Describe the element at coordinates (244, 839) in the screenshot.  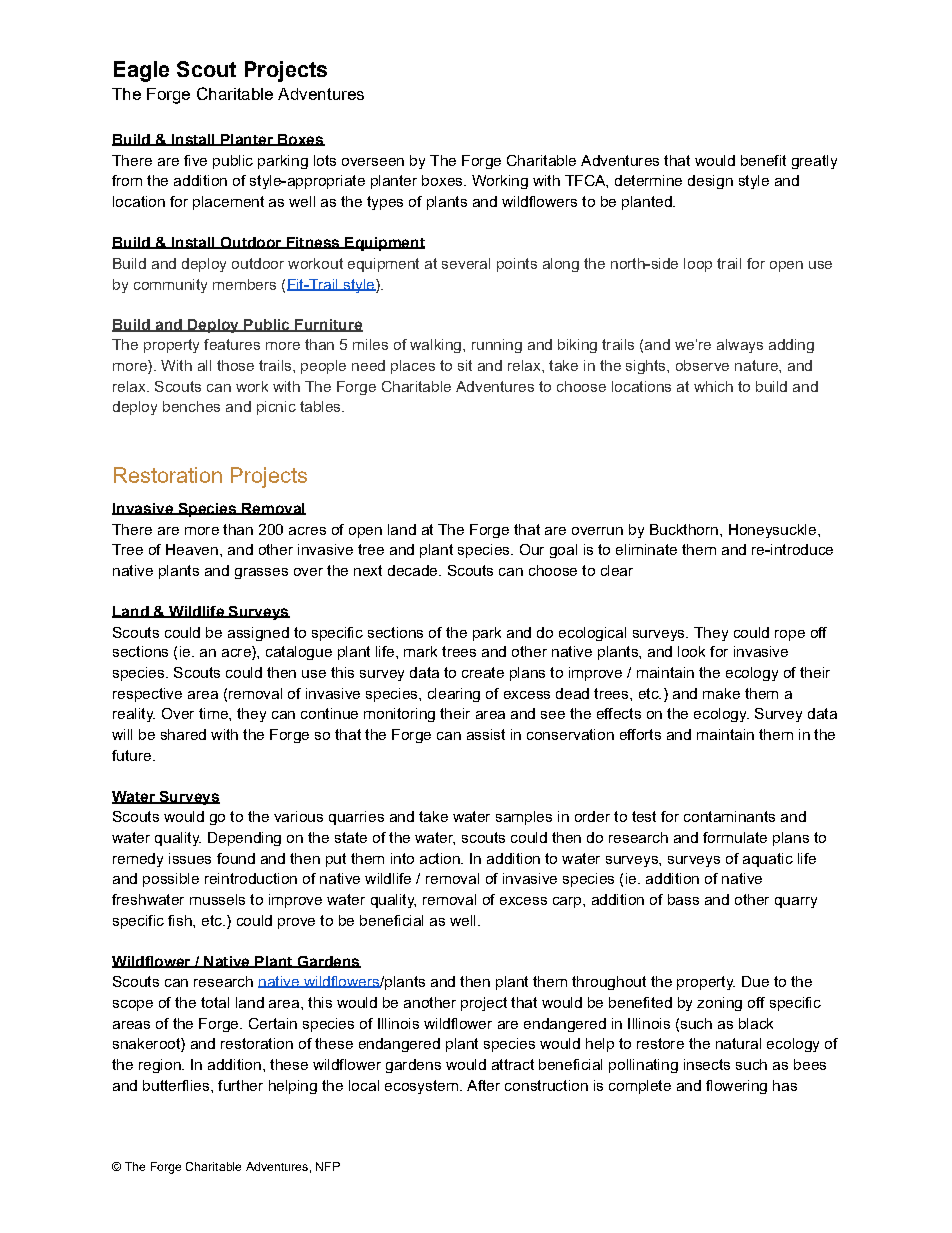
I see `Depending` at that location.
